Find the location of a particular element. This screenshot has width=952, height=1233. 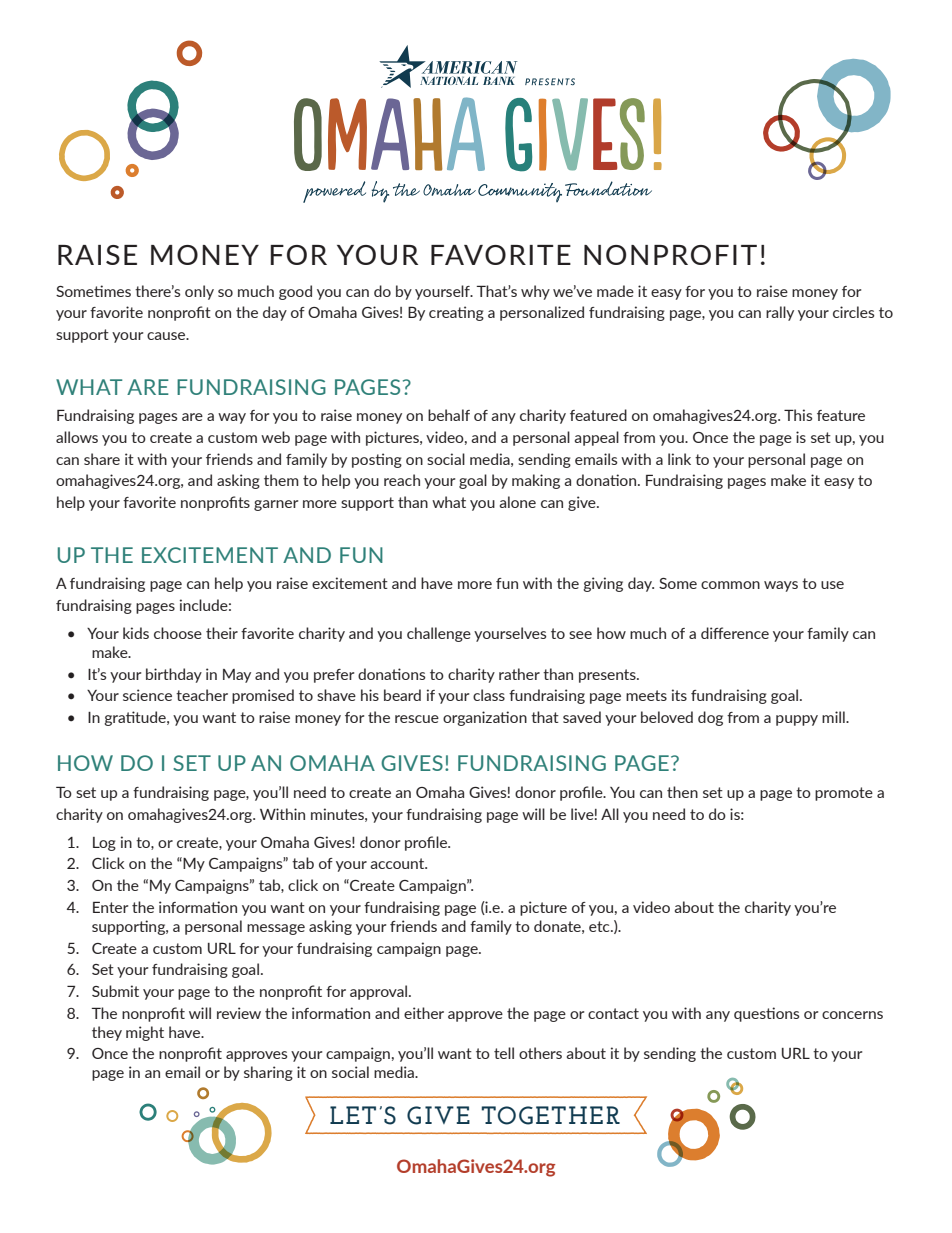

only is located at coordinates (199, 292).
